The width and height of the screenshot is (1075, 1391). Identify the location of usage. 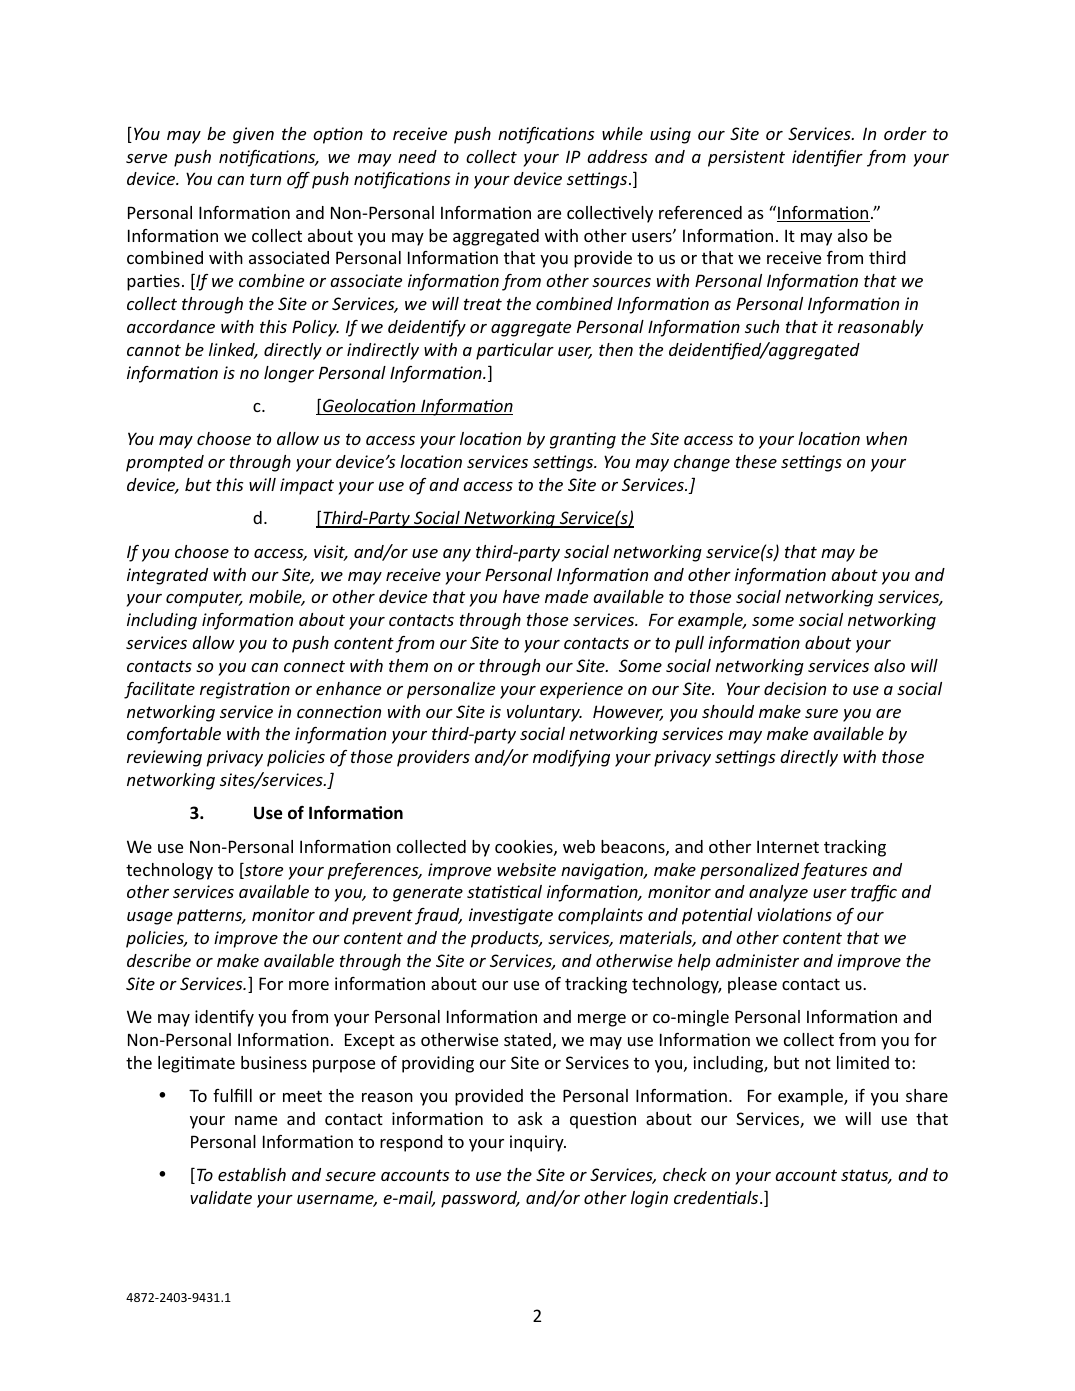
(150, 918).
